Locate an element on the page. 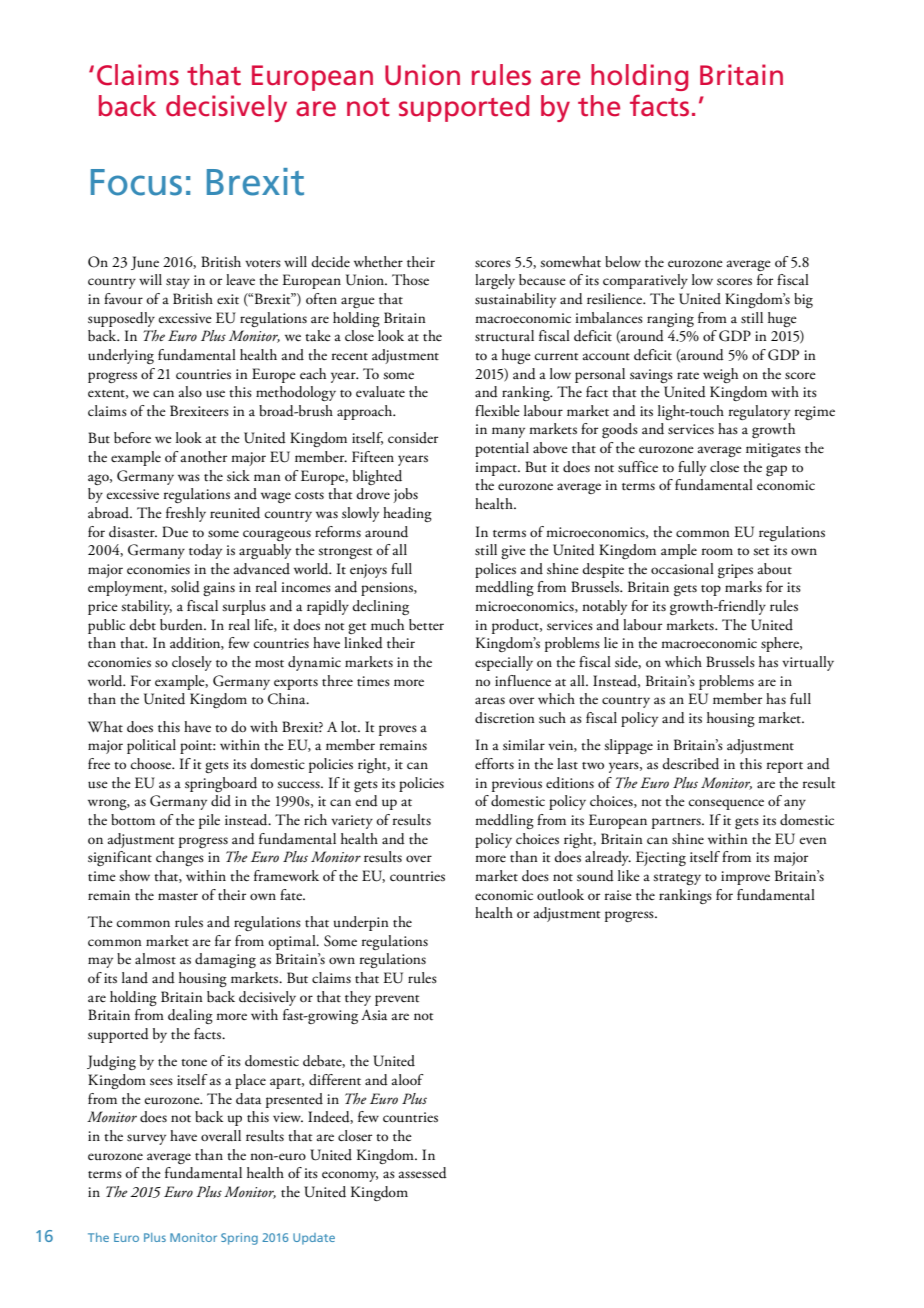 The image size is (924, 1308). assessed is located at coordinates (423, 1173).
